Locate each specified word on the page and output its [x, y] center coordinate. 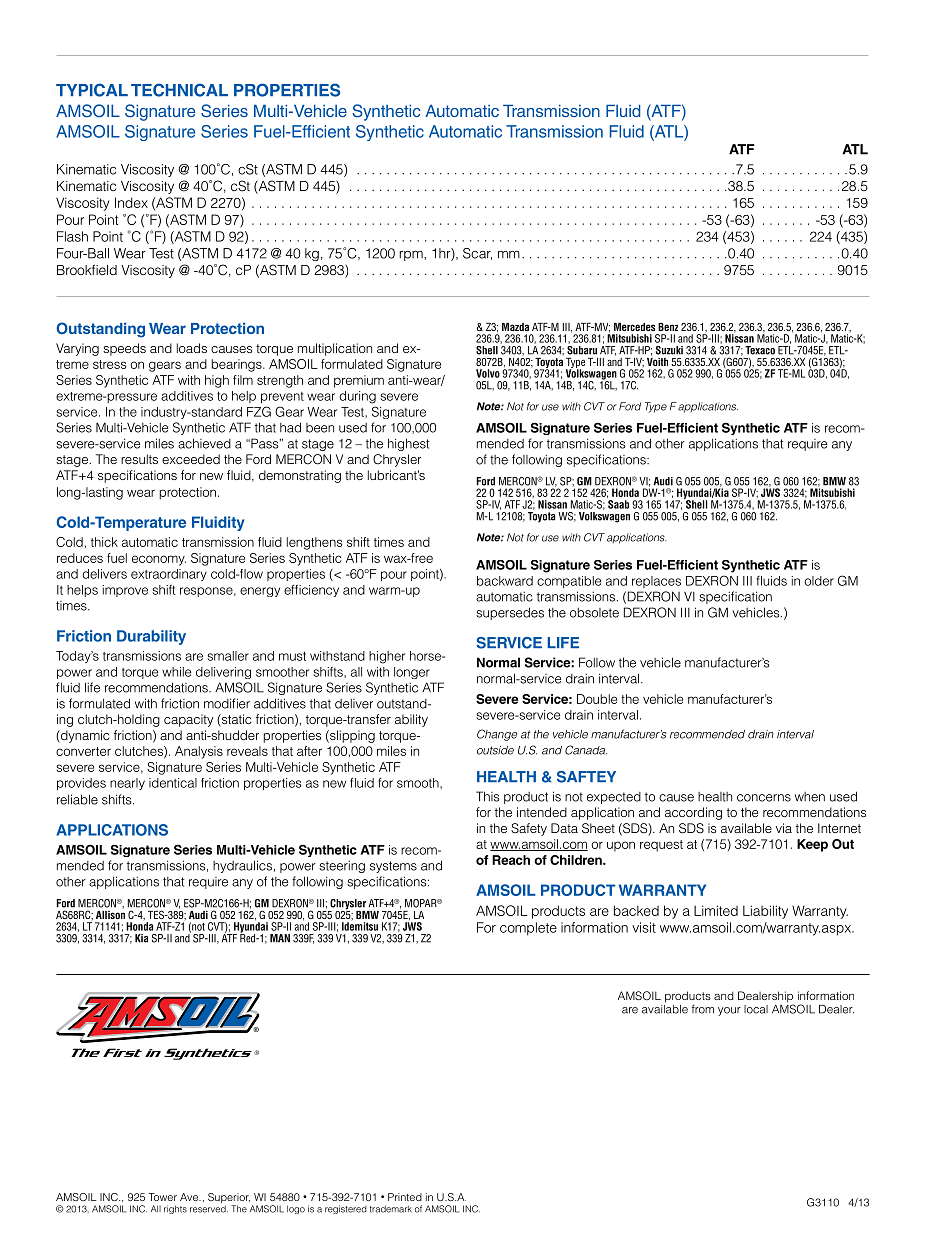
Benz [668, 327]
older [819, 581]
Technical [179, 90]
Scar [477, 254]
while [176, 672]
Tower [162, 1197]
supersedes [510, 613]
